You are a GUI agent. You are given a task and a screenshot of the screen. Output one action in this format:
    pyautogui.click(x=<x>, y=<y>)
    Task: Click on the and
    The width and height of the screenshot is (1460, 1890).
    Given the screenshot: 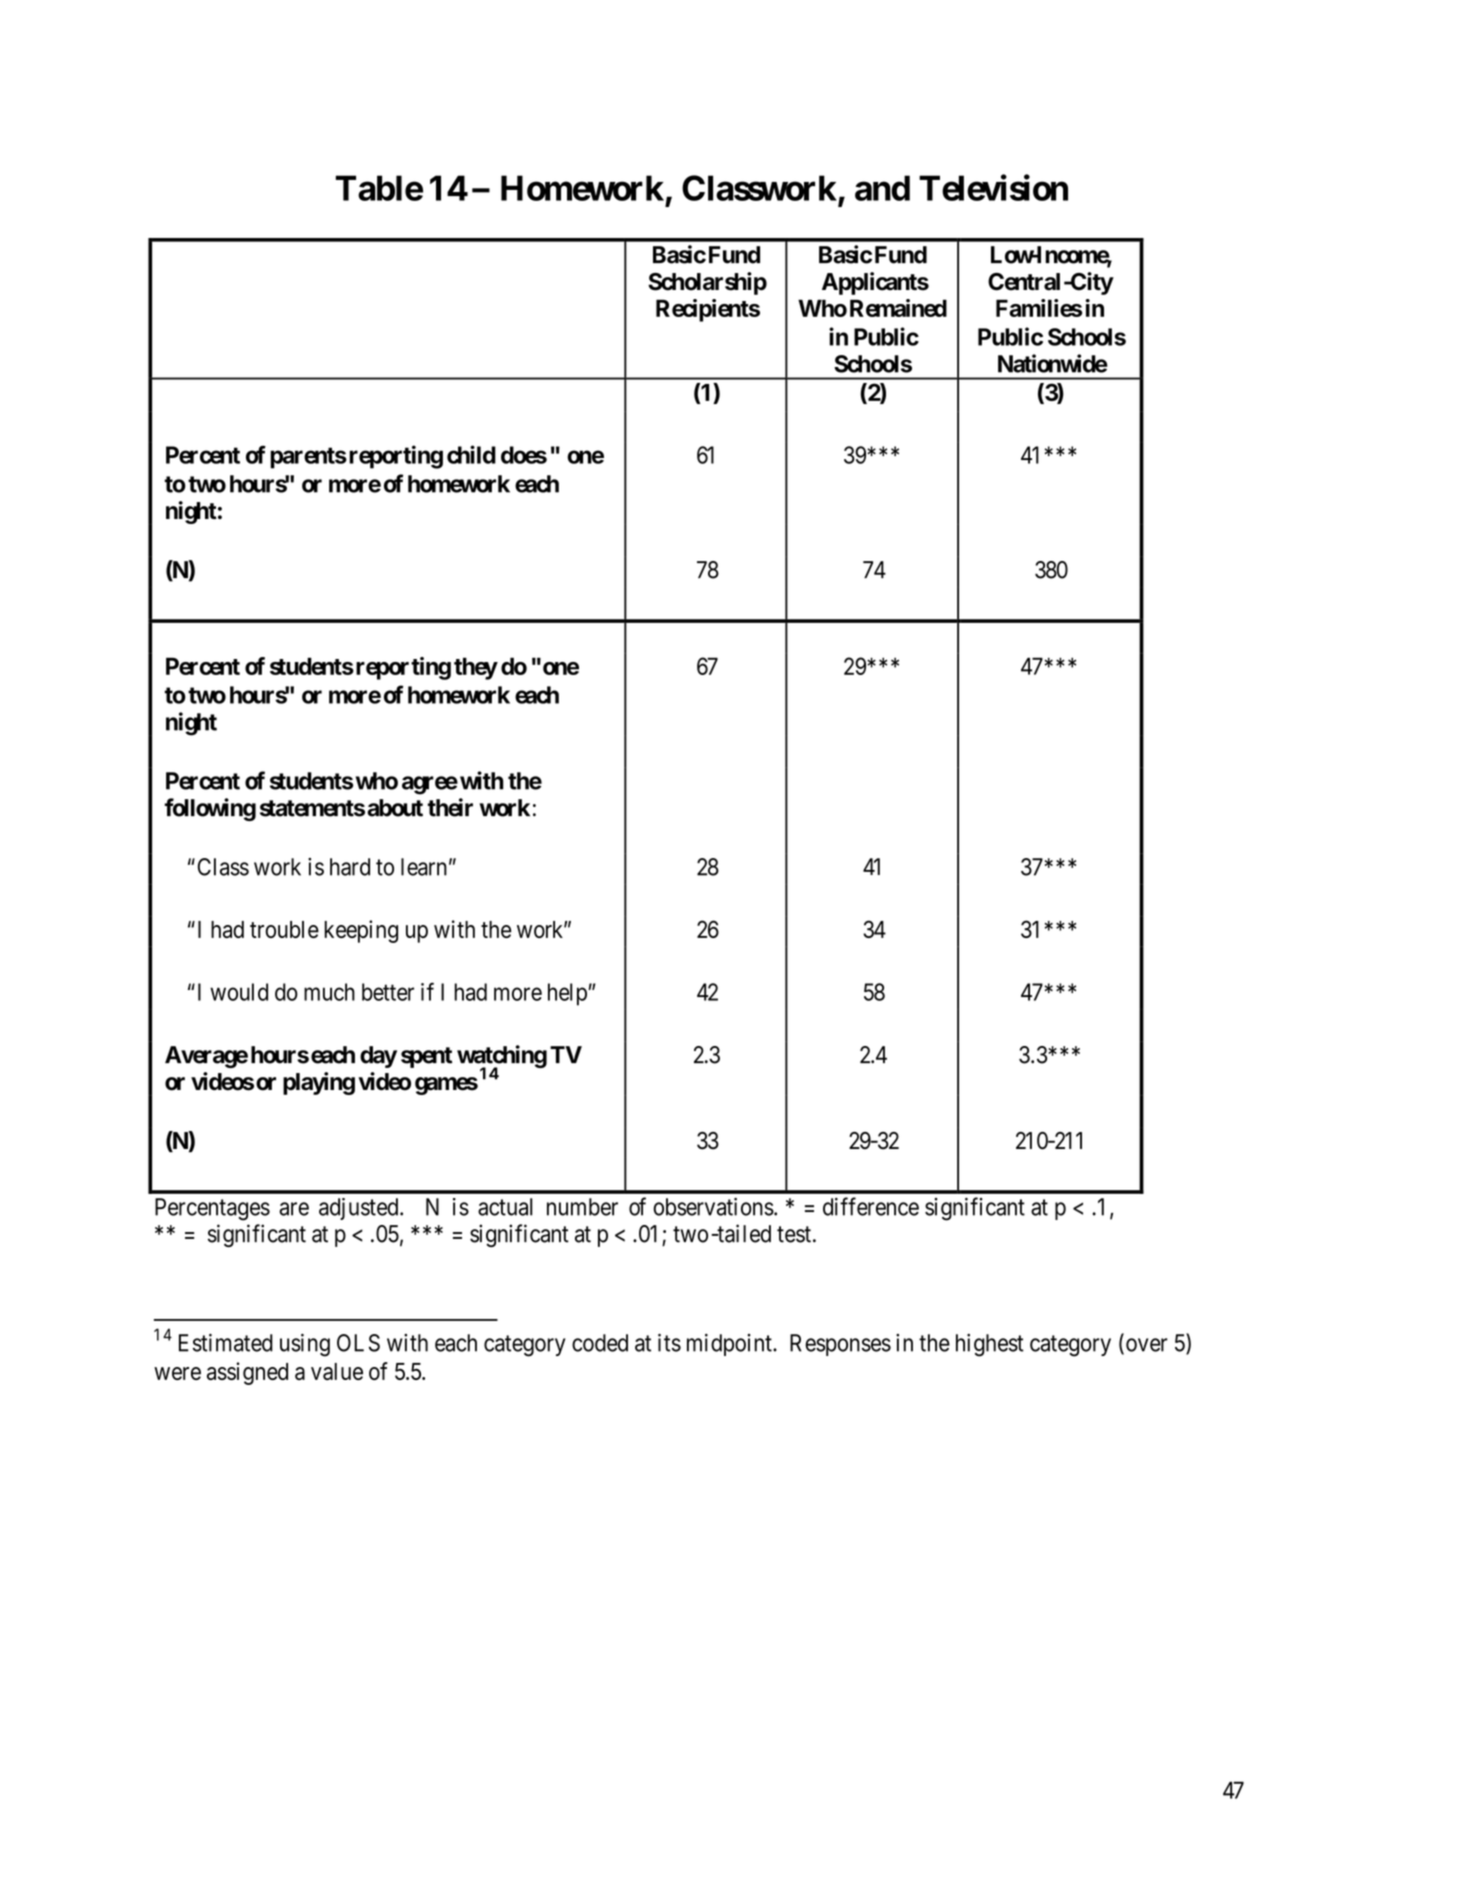 What is the action you would take?
    pyautogui.click(x=882, y=188)
